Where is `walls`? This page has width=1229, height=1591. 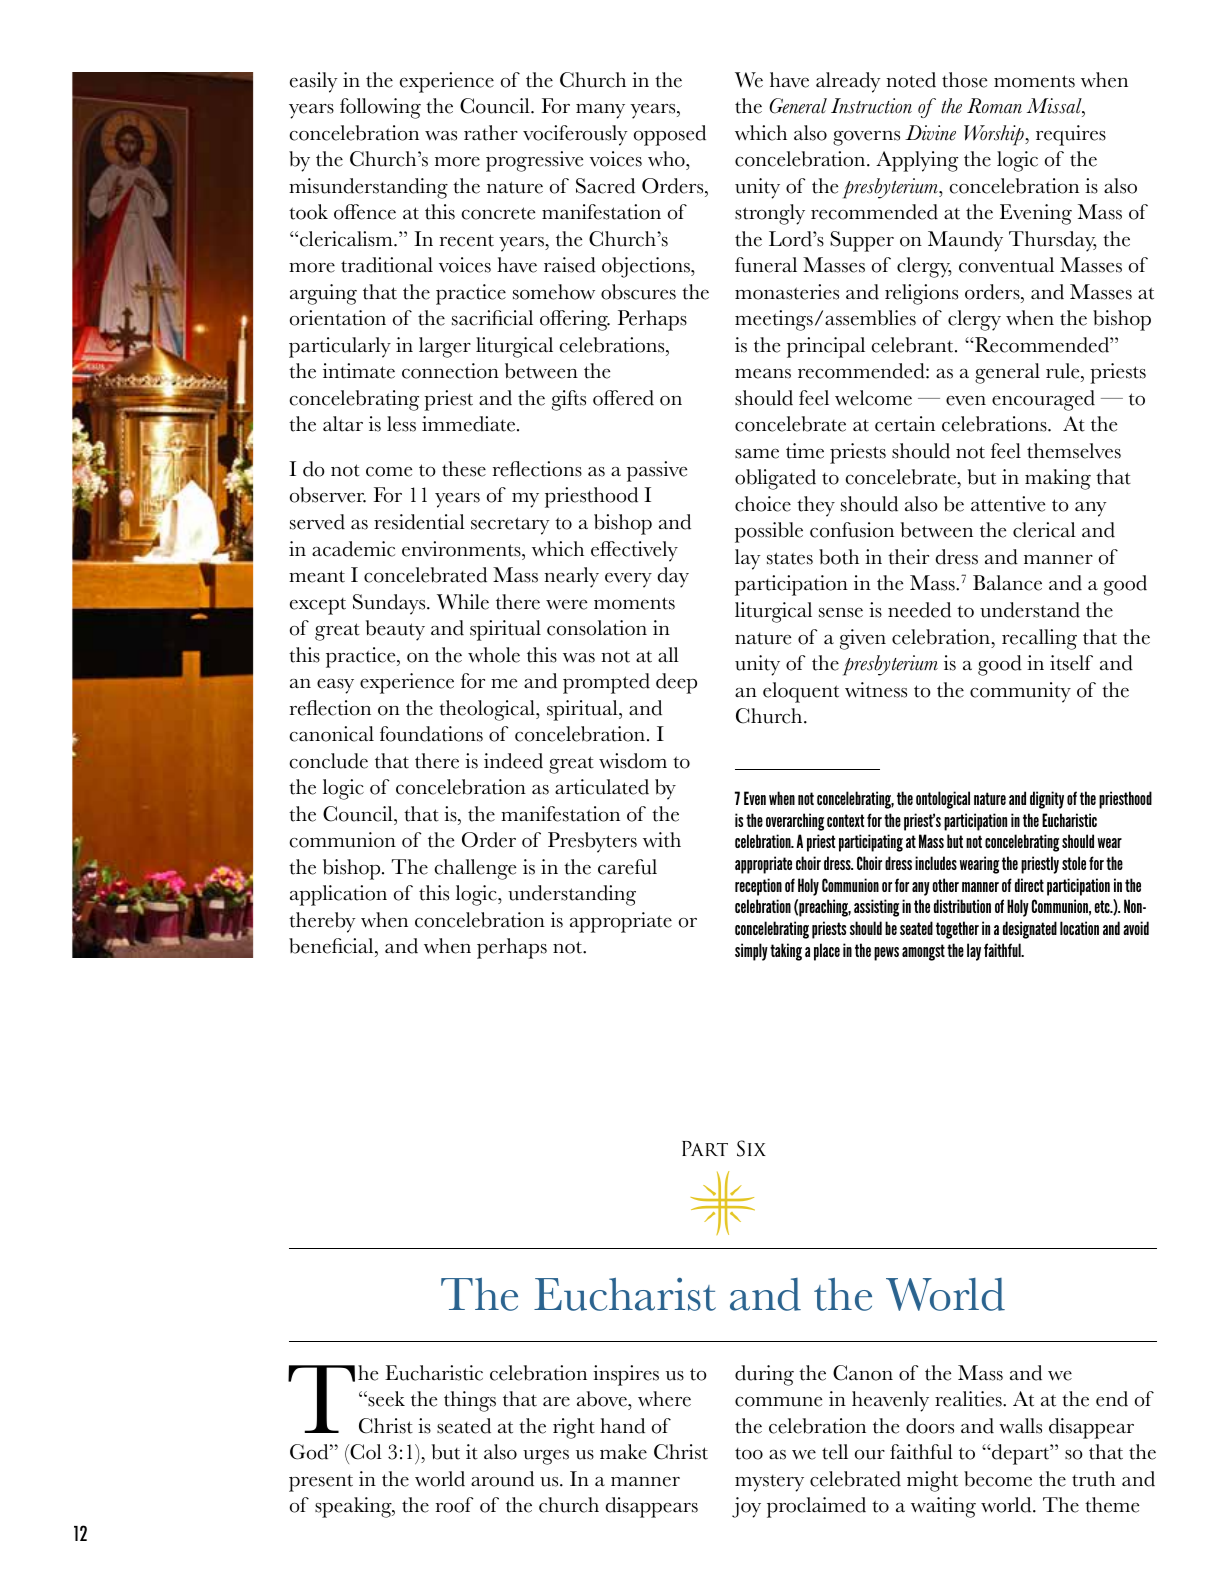 walls is located at coordinates (1020, 1426).
